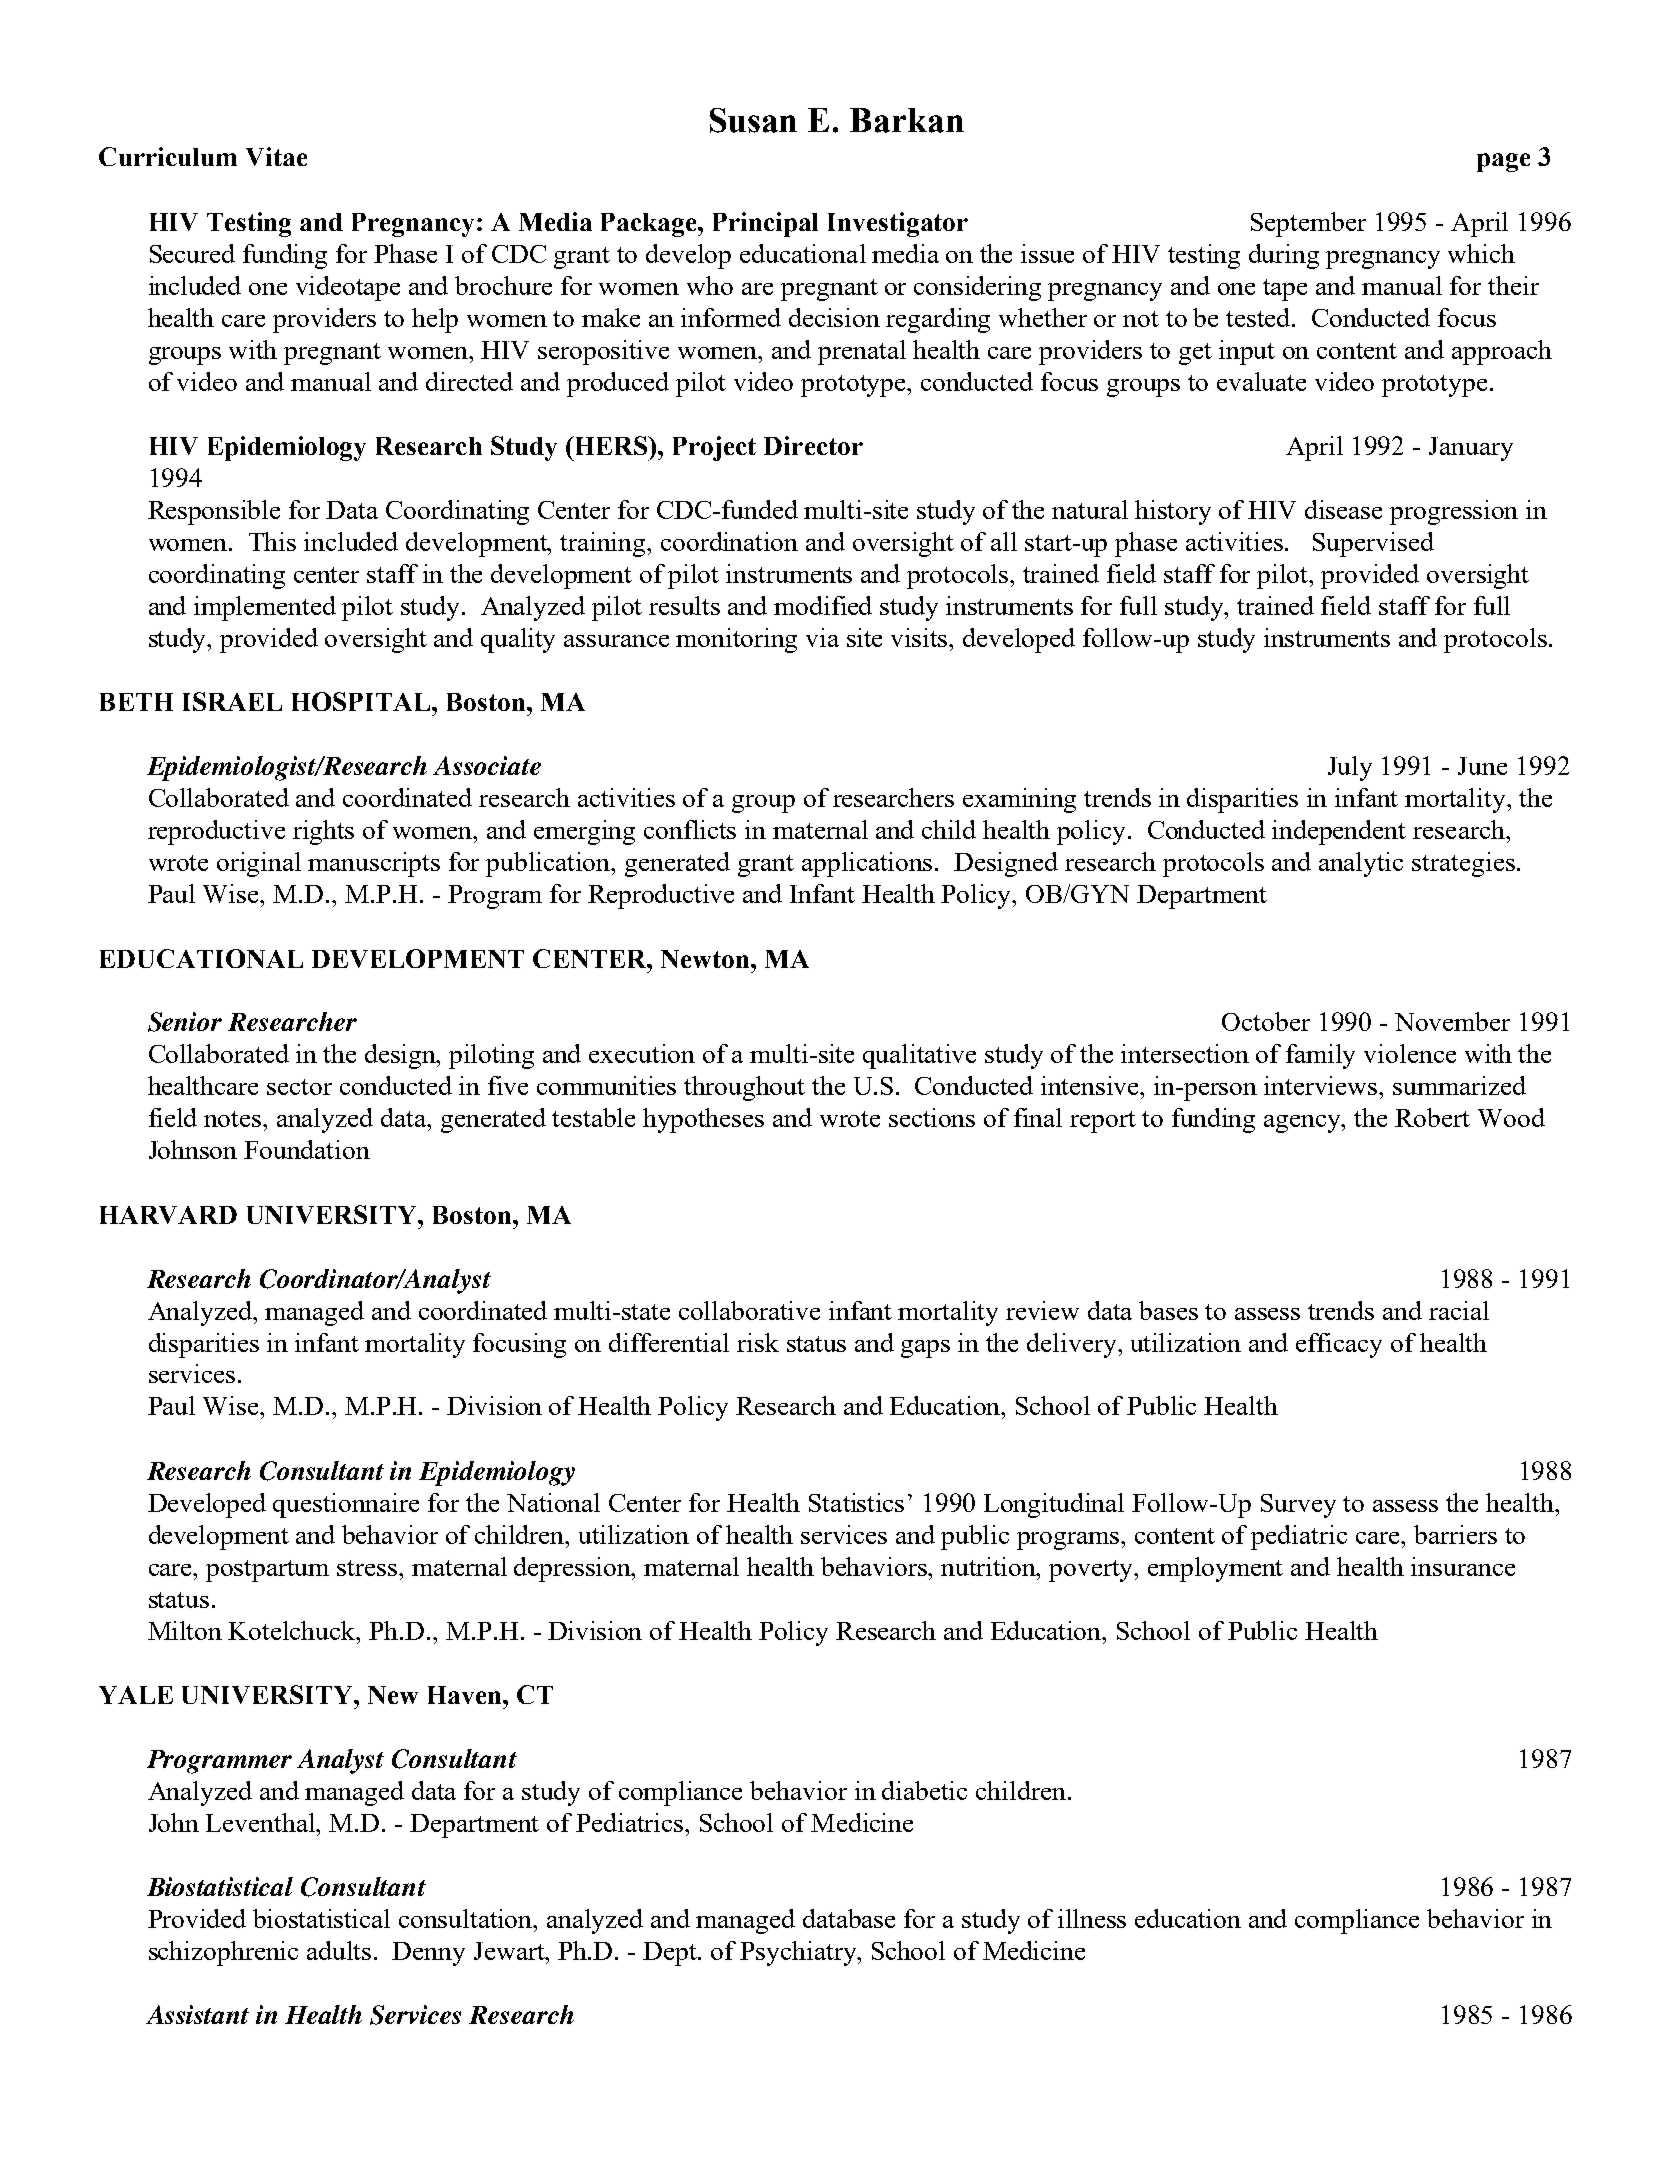 The width and height of the screenshot is (1673, 2165). Describe the element at coordinates (1320, 1056) in the screenshot. I see `family` at that location.
